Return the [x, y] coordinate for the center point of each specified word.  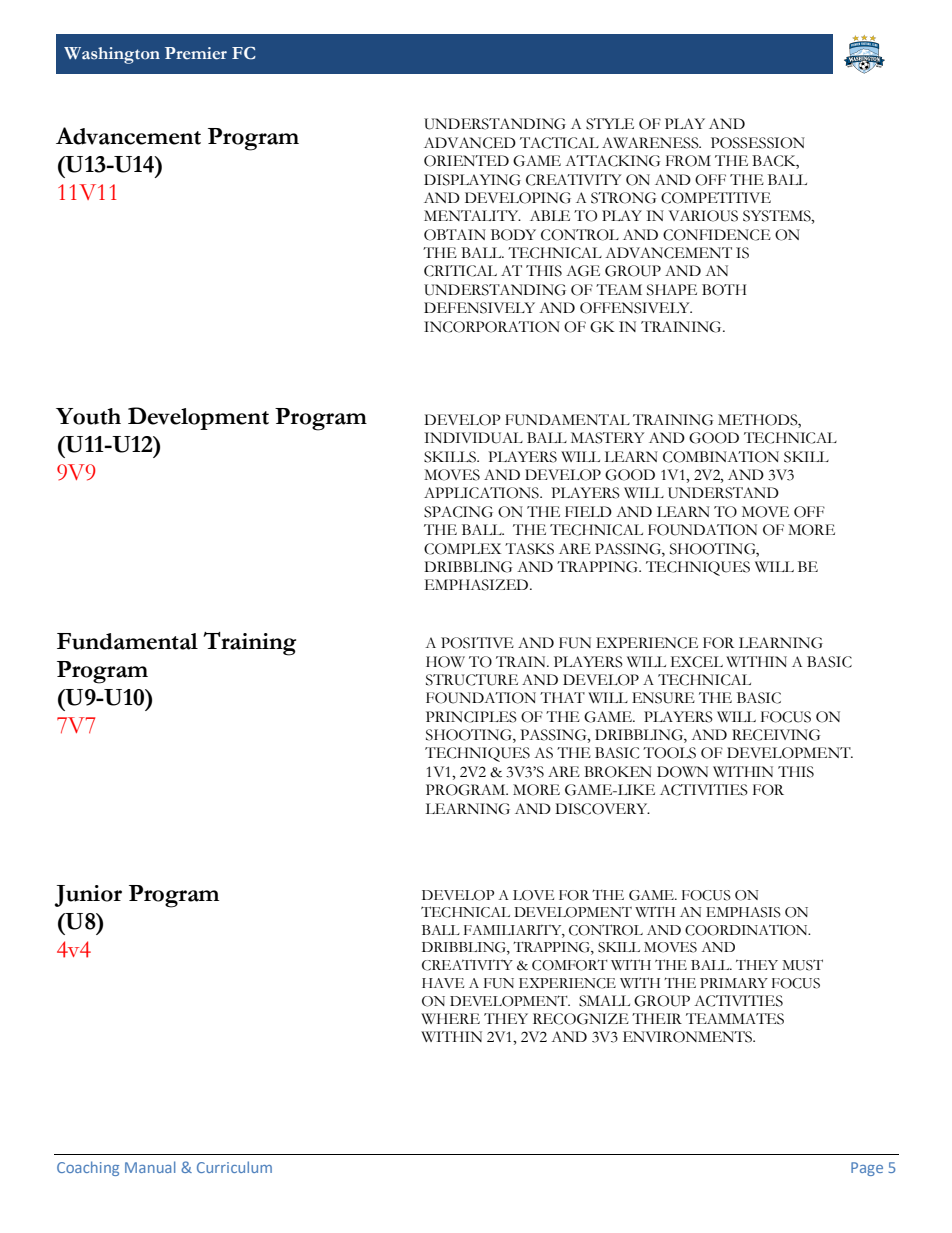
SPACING [458, 512]
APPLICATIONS [482, 493]
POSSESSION [758, 143]
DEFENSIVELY [479, 308]
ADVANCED [470, 143]
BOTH [724, 290]
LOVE [533, 895]
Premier [196, 53]
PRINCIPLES [471, 717]
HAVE [443, 983]
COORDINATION [747, 930]
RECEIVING [776, 735]
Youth [88, 416]
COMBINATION [721, 457]
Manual [150, 1167]
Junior [88, 896]
